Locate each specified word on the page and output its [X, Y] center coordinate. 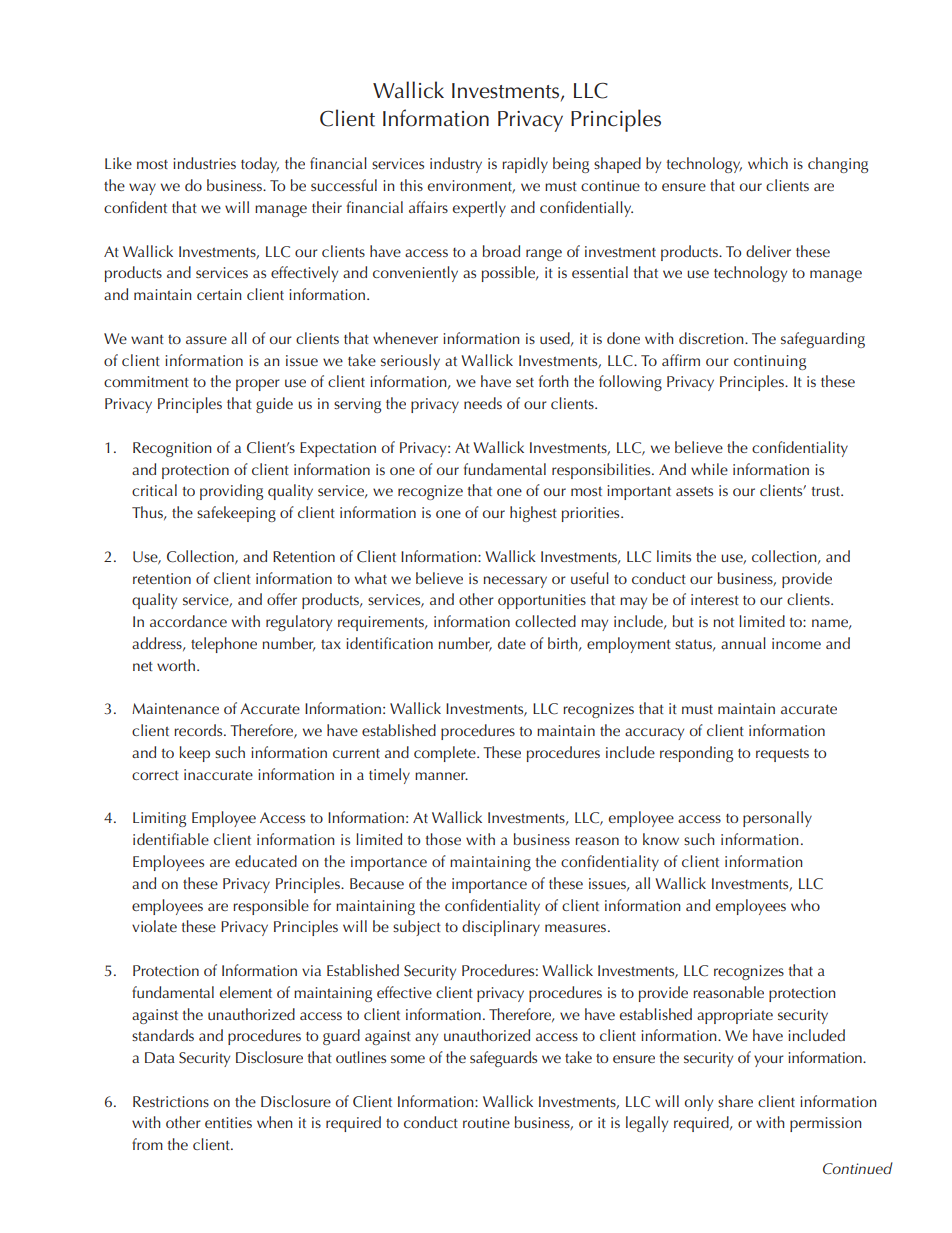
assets [694, 491]
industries [204, 163]
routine [486, 1122]
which [768, 163]
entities [228, 1122]
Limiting [159, 819]
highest [533, 514]
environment [471, 186]
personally [777, 819]
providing [231, 492]
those [443, 839]
